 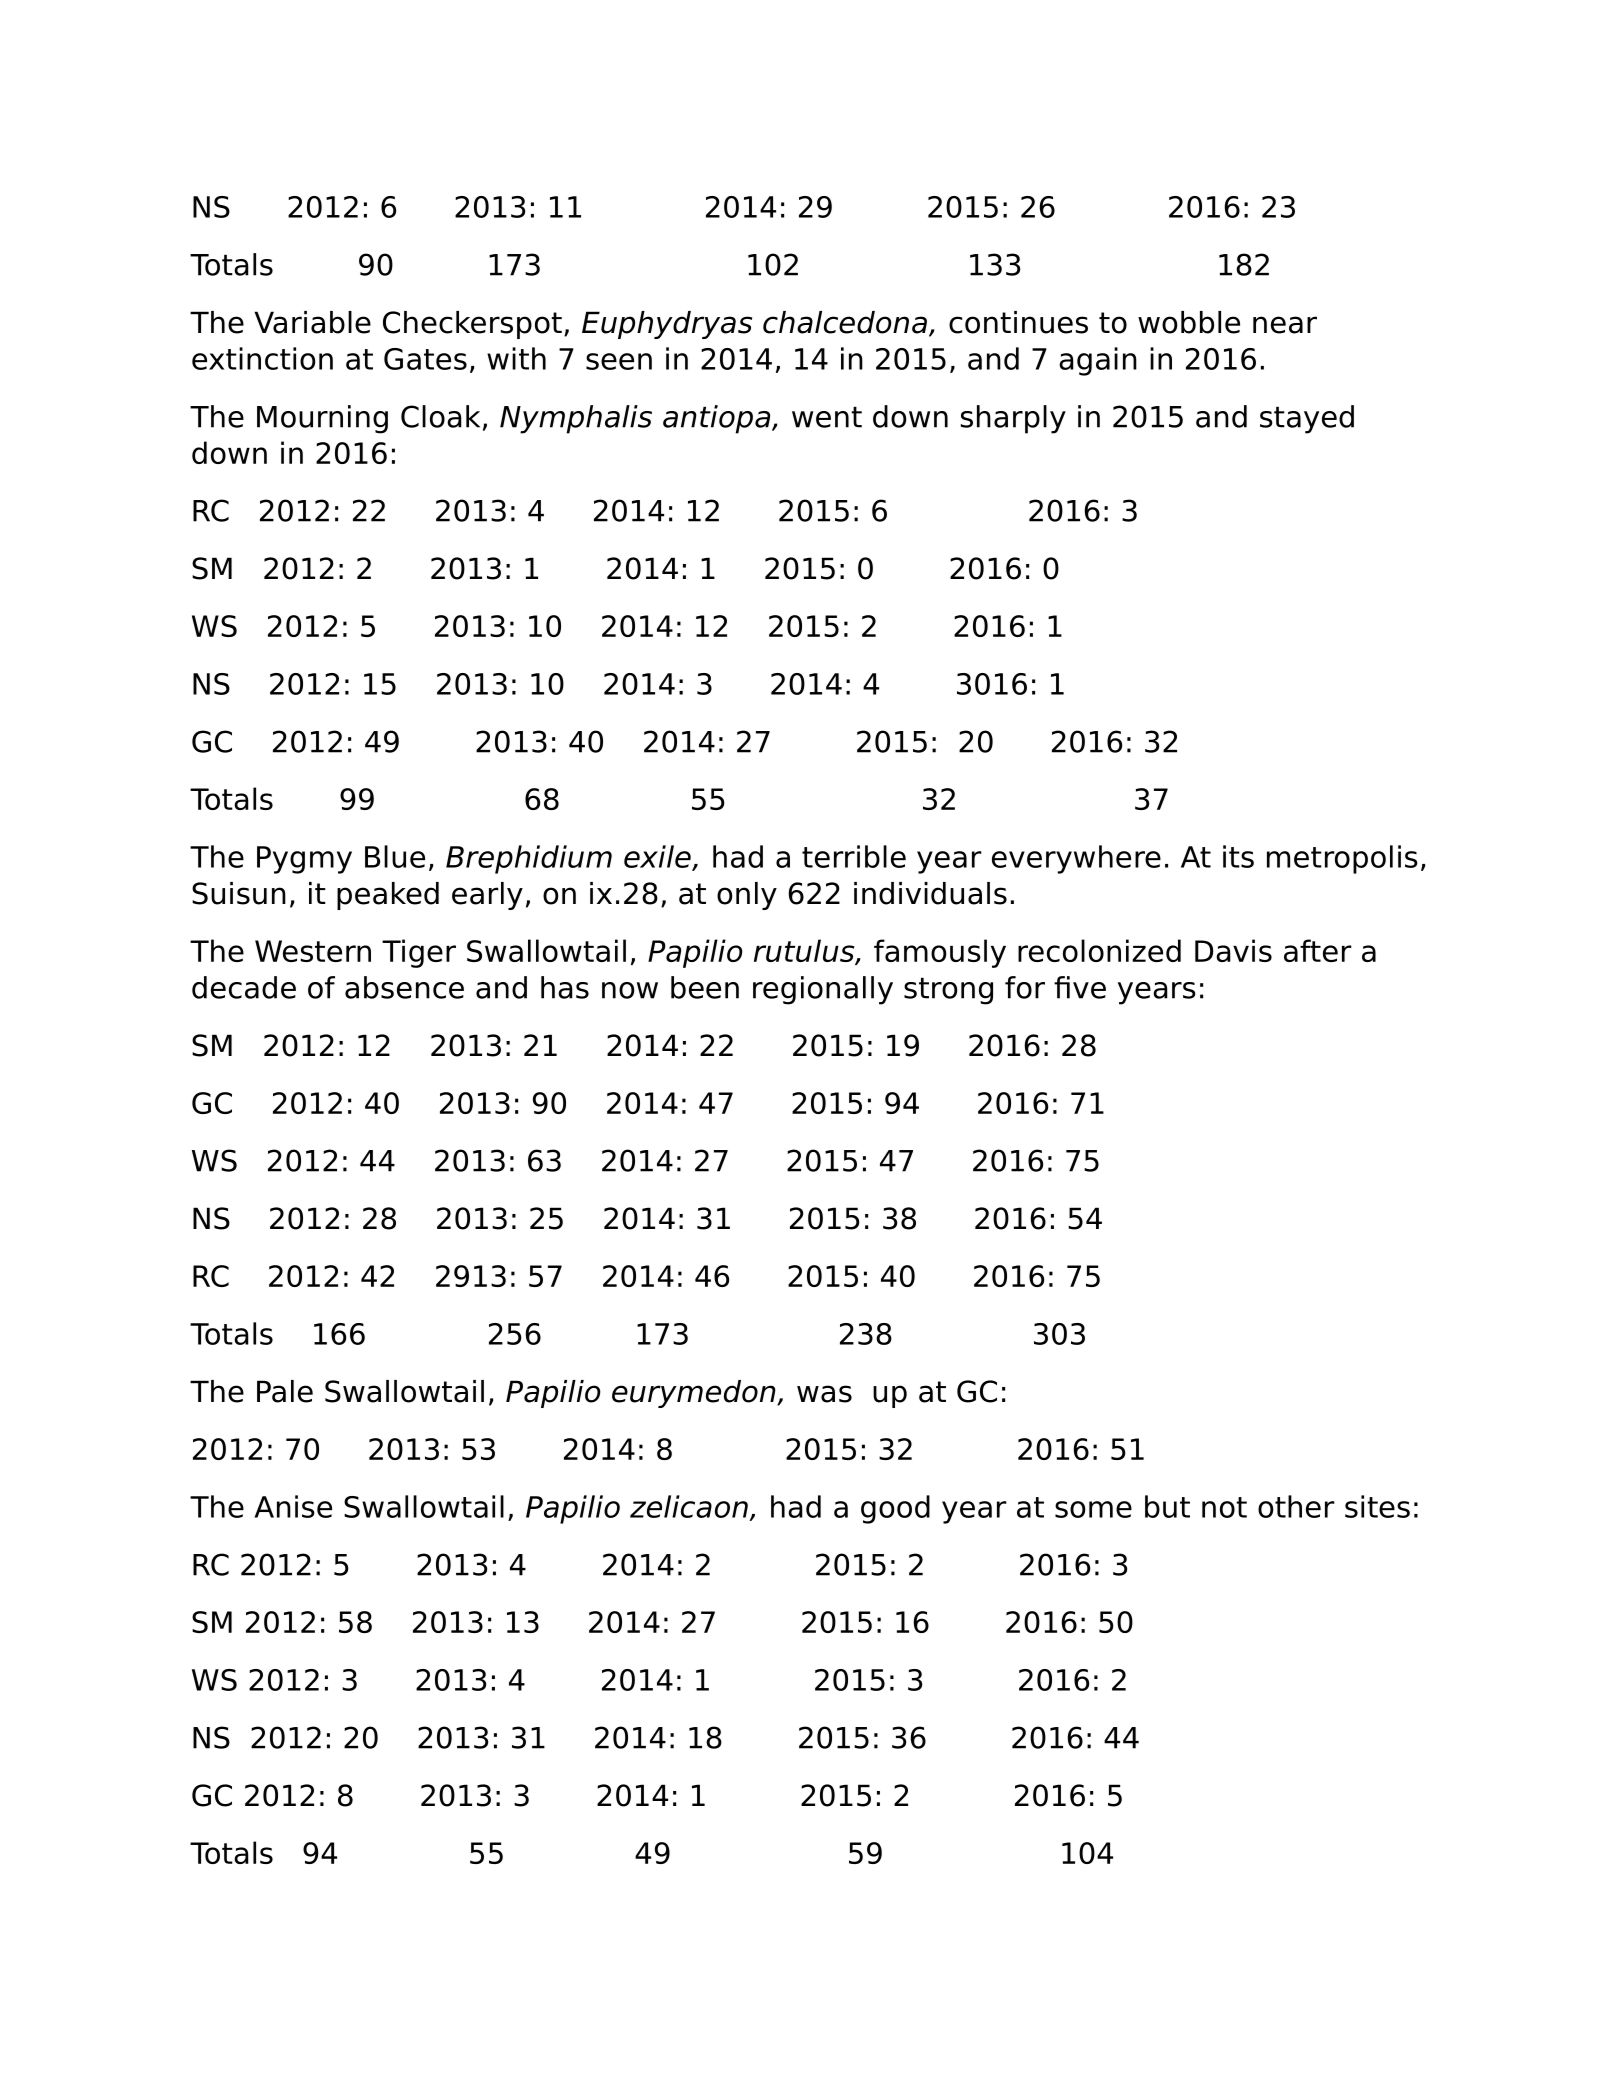 What do you see at coordinates (285, 1391) in the screenshot?
I see `Pale` at bounding box center [285, 1391].
